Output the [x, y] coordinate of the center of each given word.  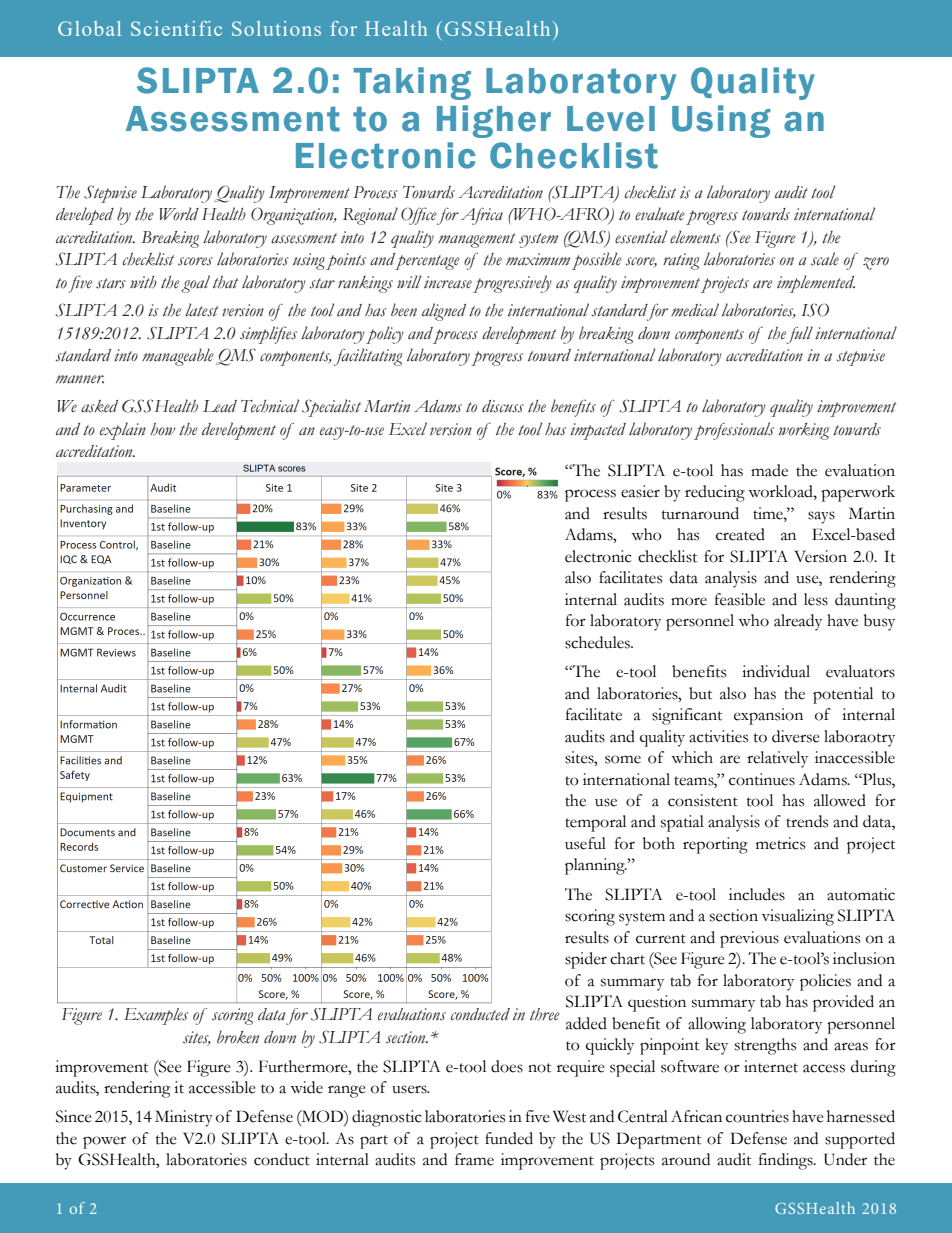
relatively [777, 759]
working [803, 431]
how [162, 429]
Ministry [184, 1118]
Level [611, 119]
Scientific [176, 28]
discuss [503, 406]
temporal [595, 823]
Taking [412, 83]
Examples [156, 1016]
